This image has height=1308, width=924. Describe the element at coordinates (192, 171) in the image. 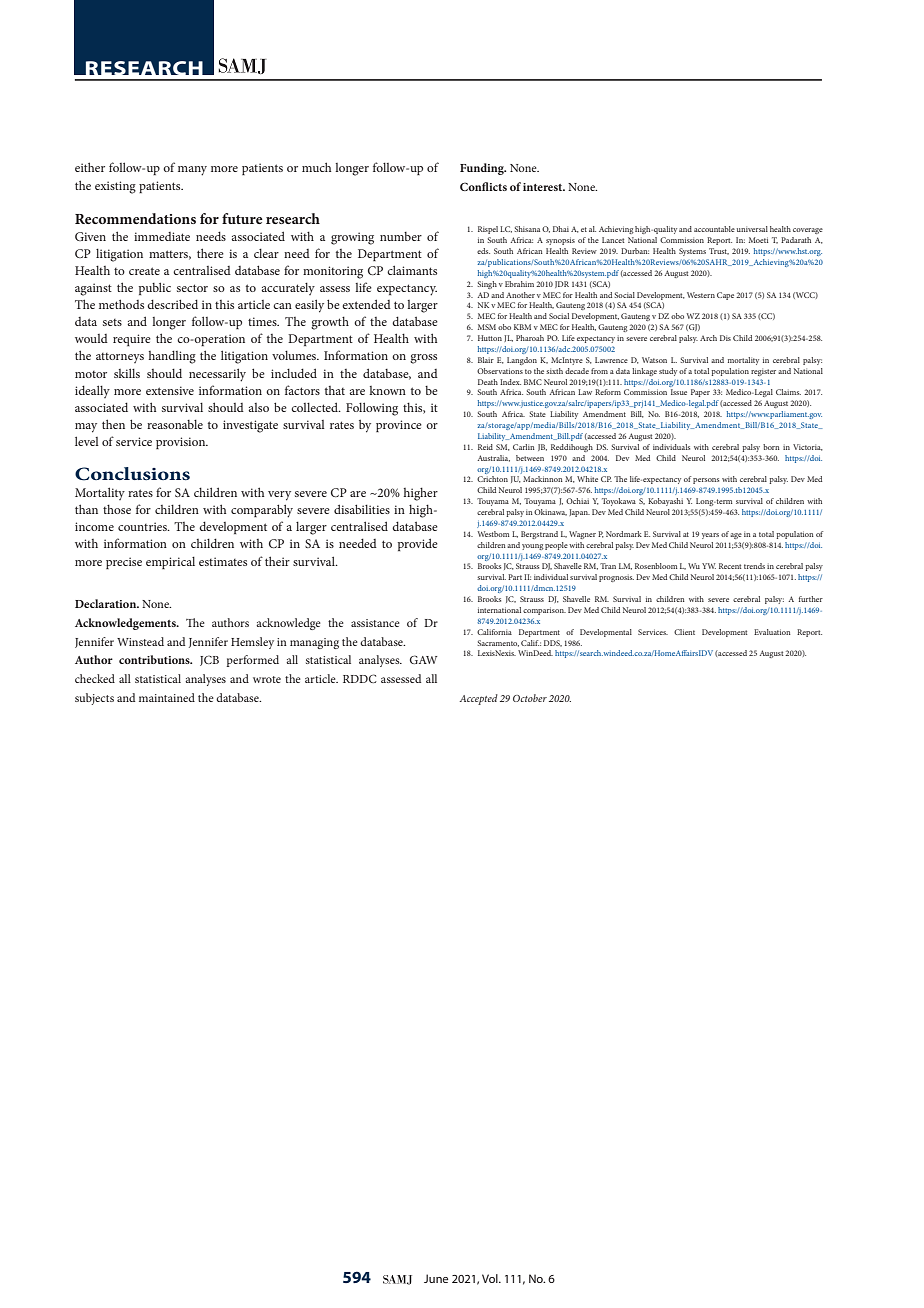

I see `many` at that location.
